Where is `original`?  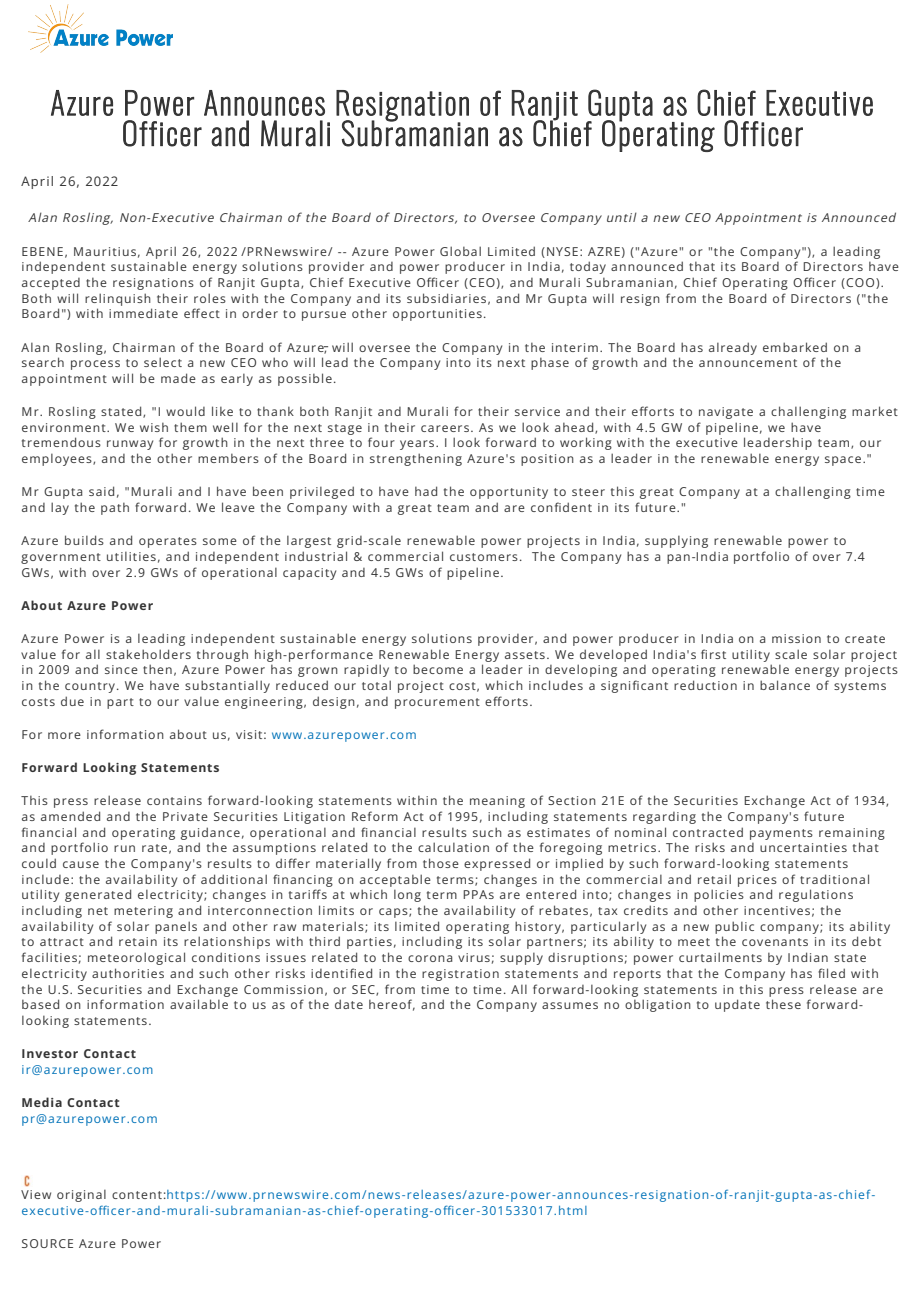
original is located at coordinates (81, 1196).
